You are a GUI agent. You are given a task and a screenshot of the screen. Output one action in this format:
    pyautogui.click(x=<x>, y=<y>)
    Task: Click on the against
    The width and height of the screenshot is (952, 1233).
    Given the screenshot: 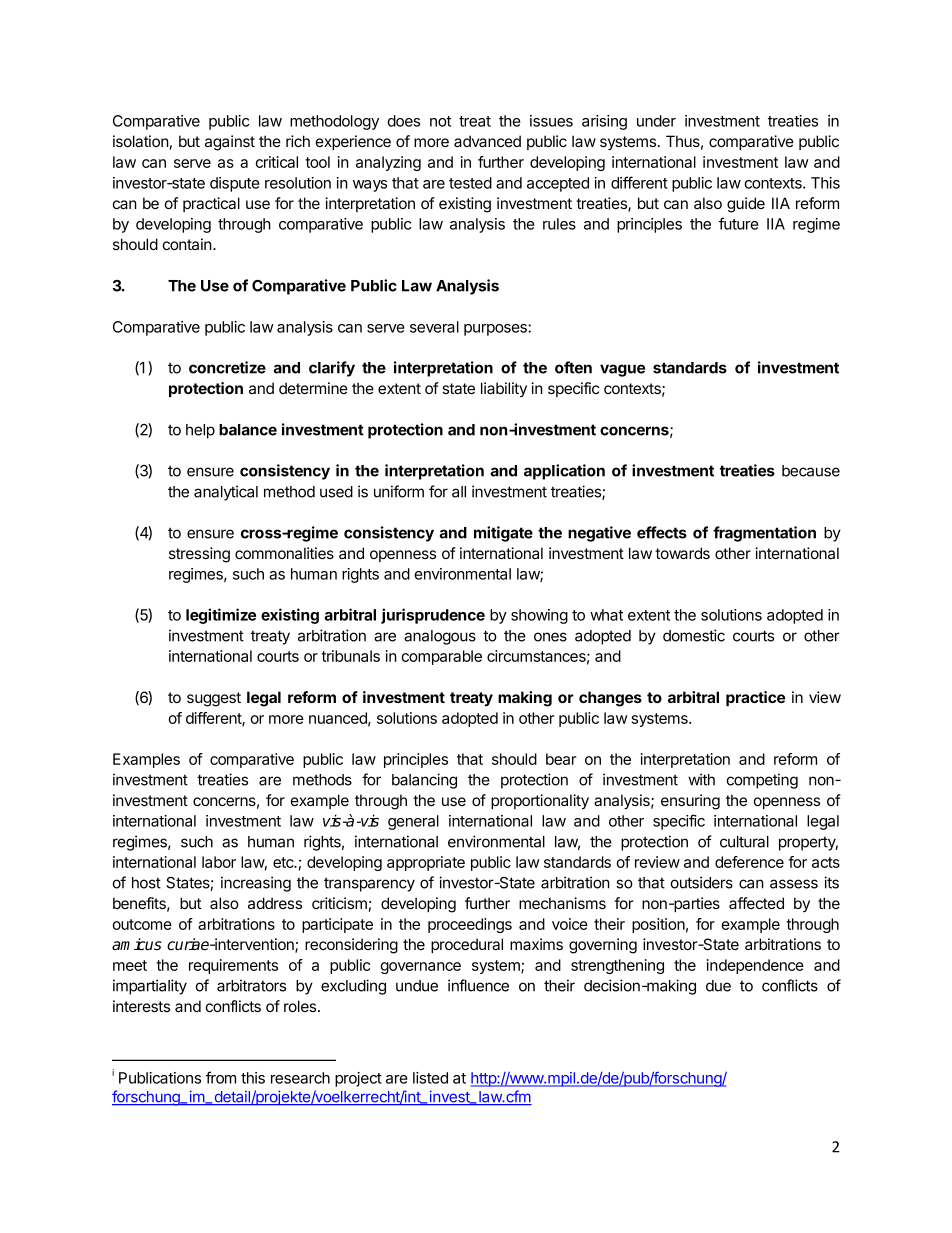 What is the action you would take?
    pyautogui.click(x=230, y=143)
